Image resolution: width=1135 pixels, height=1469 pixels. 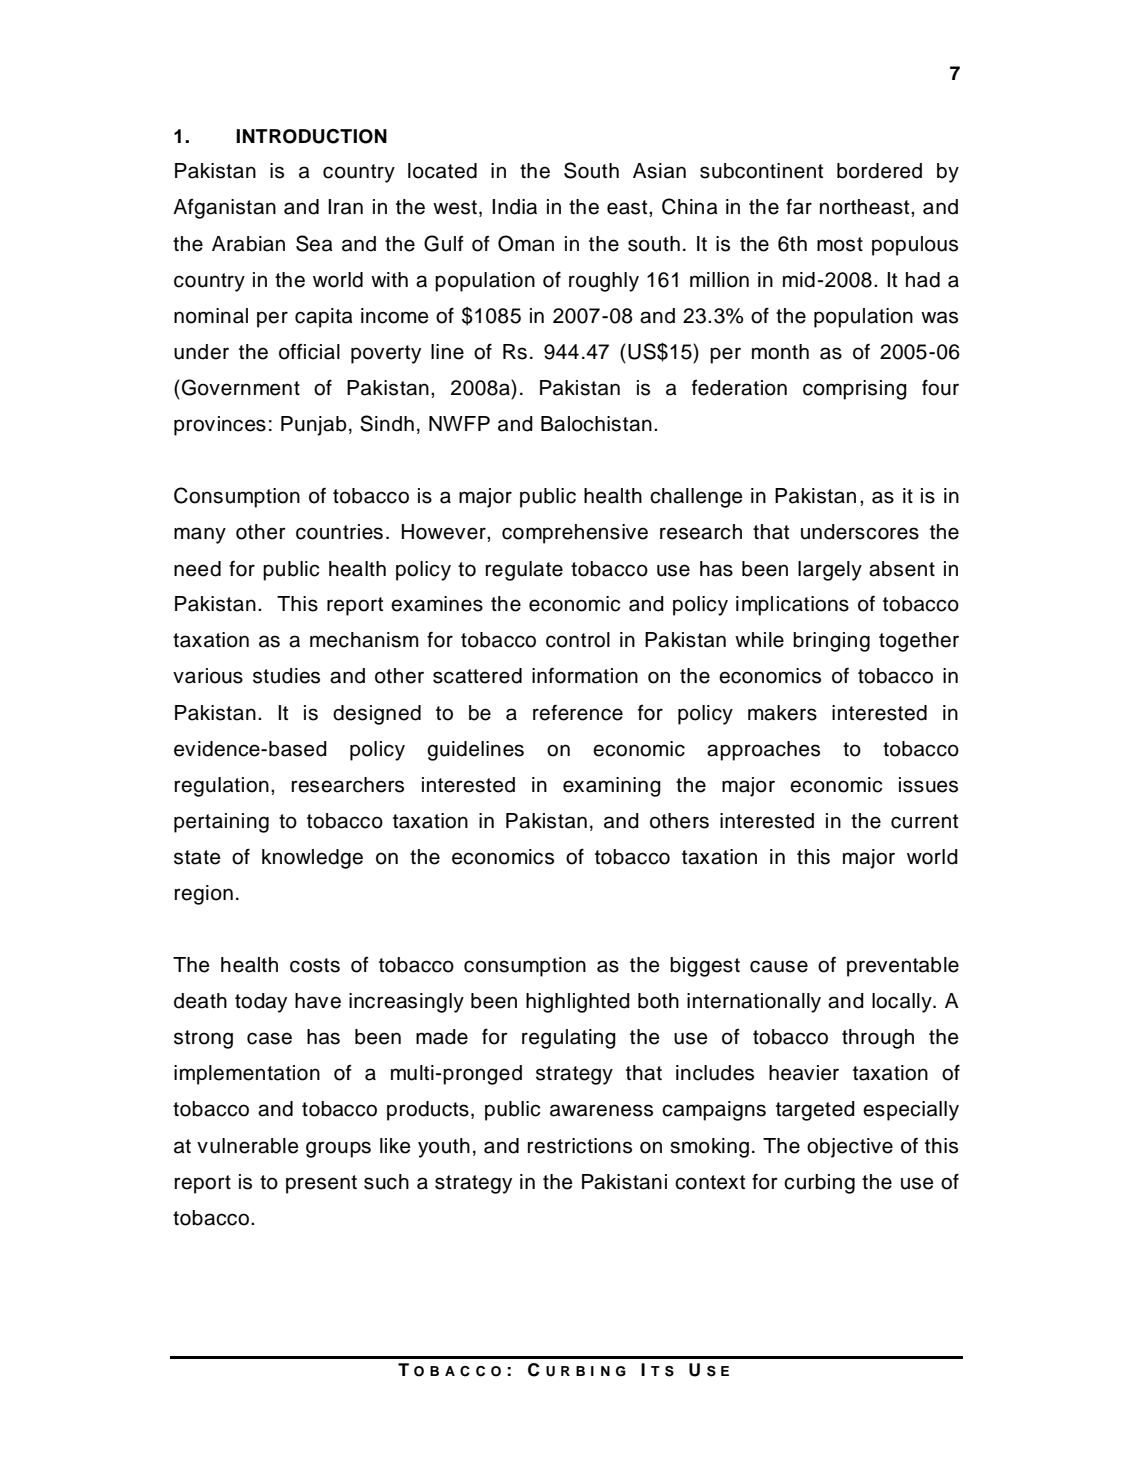 I want to click on INTRODUCTION, so click(x=311, y=136).
